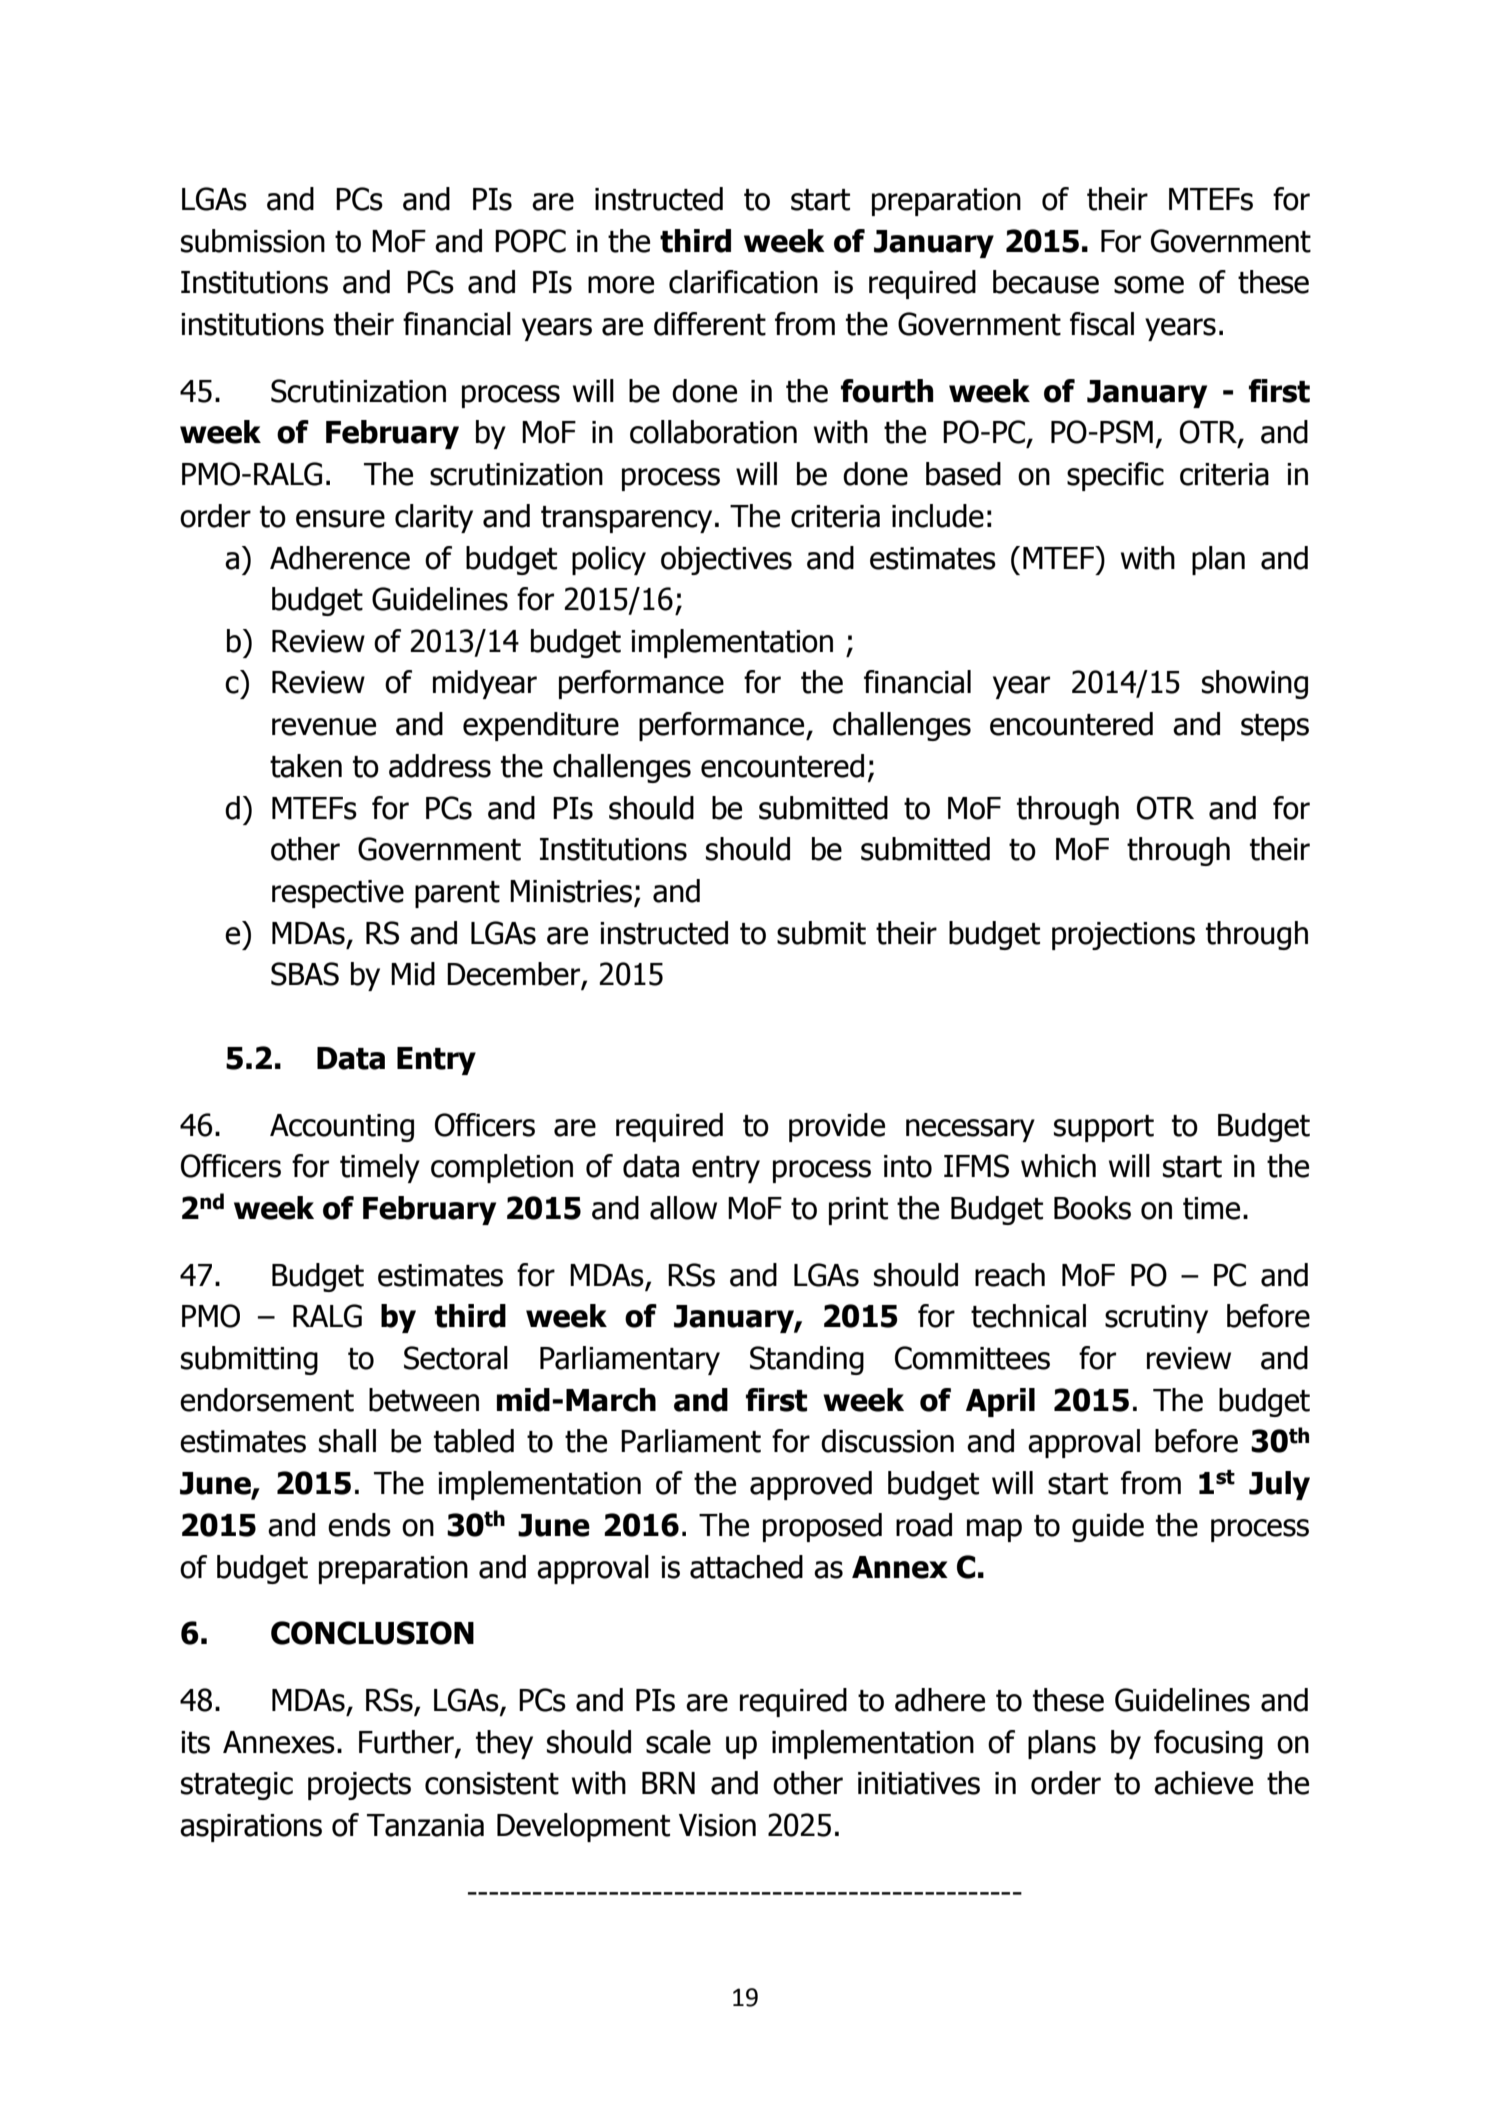 The image size is (1490, 2107). I want to click on submission, so click(253, 241).
